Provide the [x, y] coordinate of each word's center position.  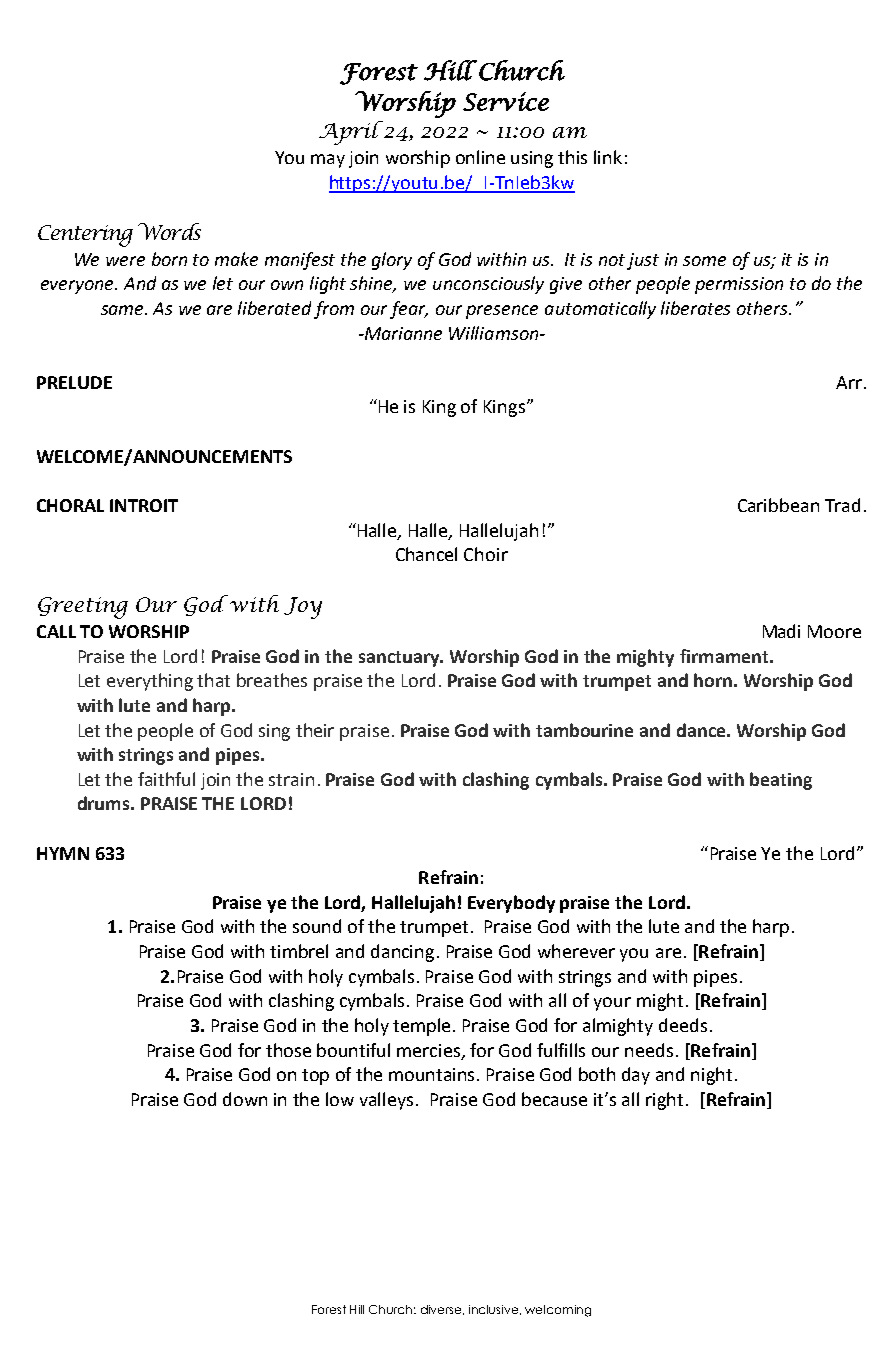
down [245, 1099]
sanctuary [400, 659]
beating [781, 781]
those [288, 1050]
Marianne [402, 333]
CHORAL [70, 505]
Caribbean [778, 505]
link [608, 157]
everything [150, 682]
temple [423, 1027]
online [480, 157]
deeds [683, 1025]
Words [169, 231]
